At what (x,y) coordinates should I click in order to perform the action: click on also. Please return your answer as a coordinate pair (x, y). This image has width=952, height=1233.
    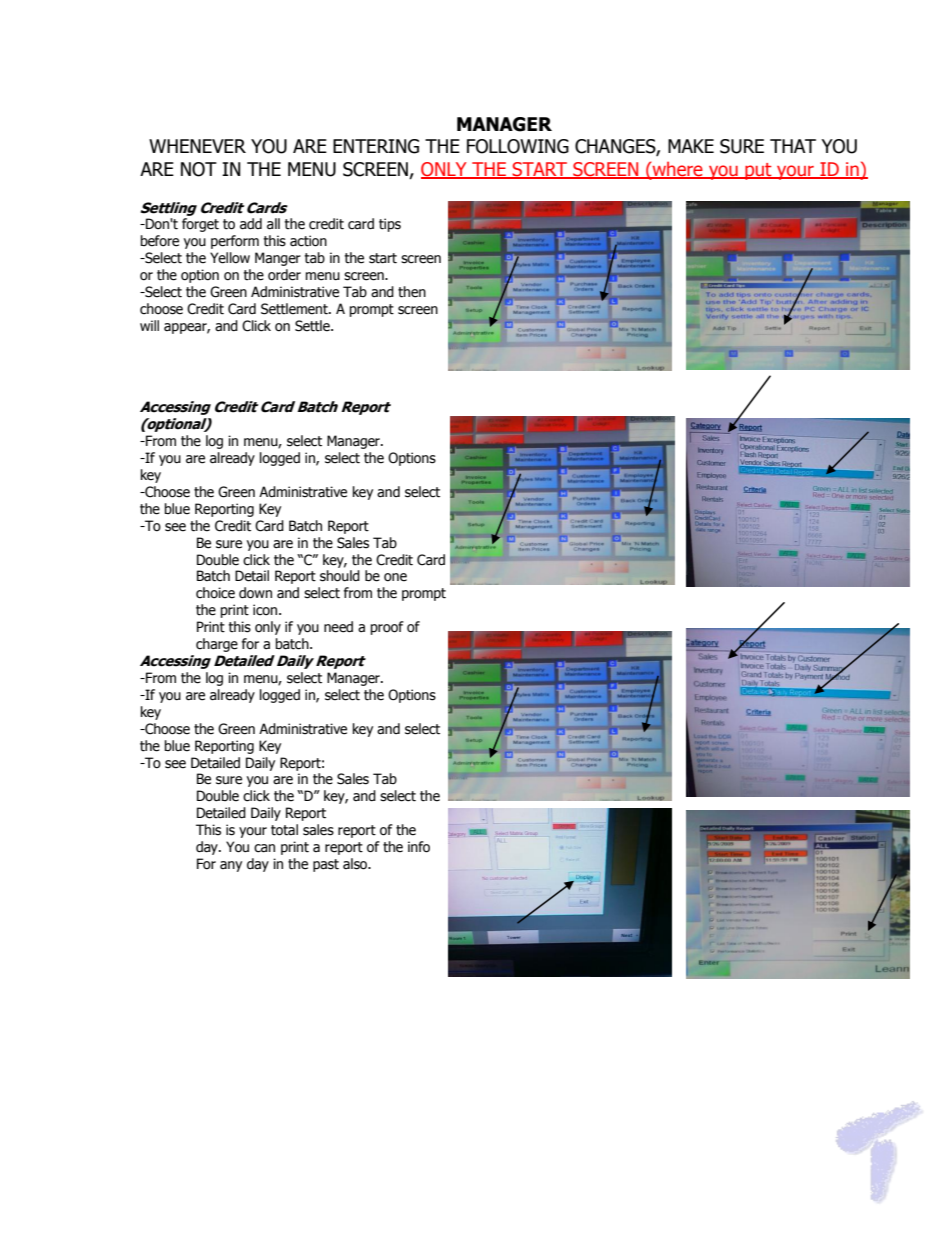
    Looking at the image, I should click on (356, 864).
